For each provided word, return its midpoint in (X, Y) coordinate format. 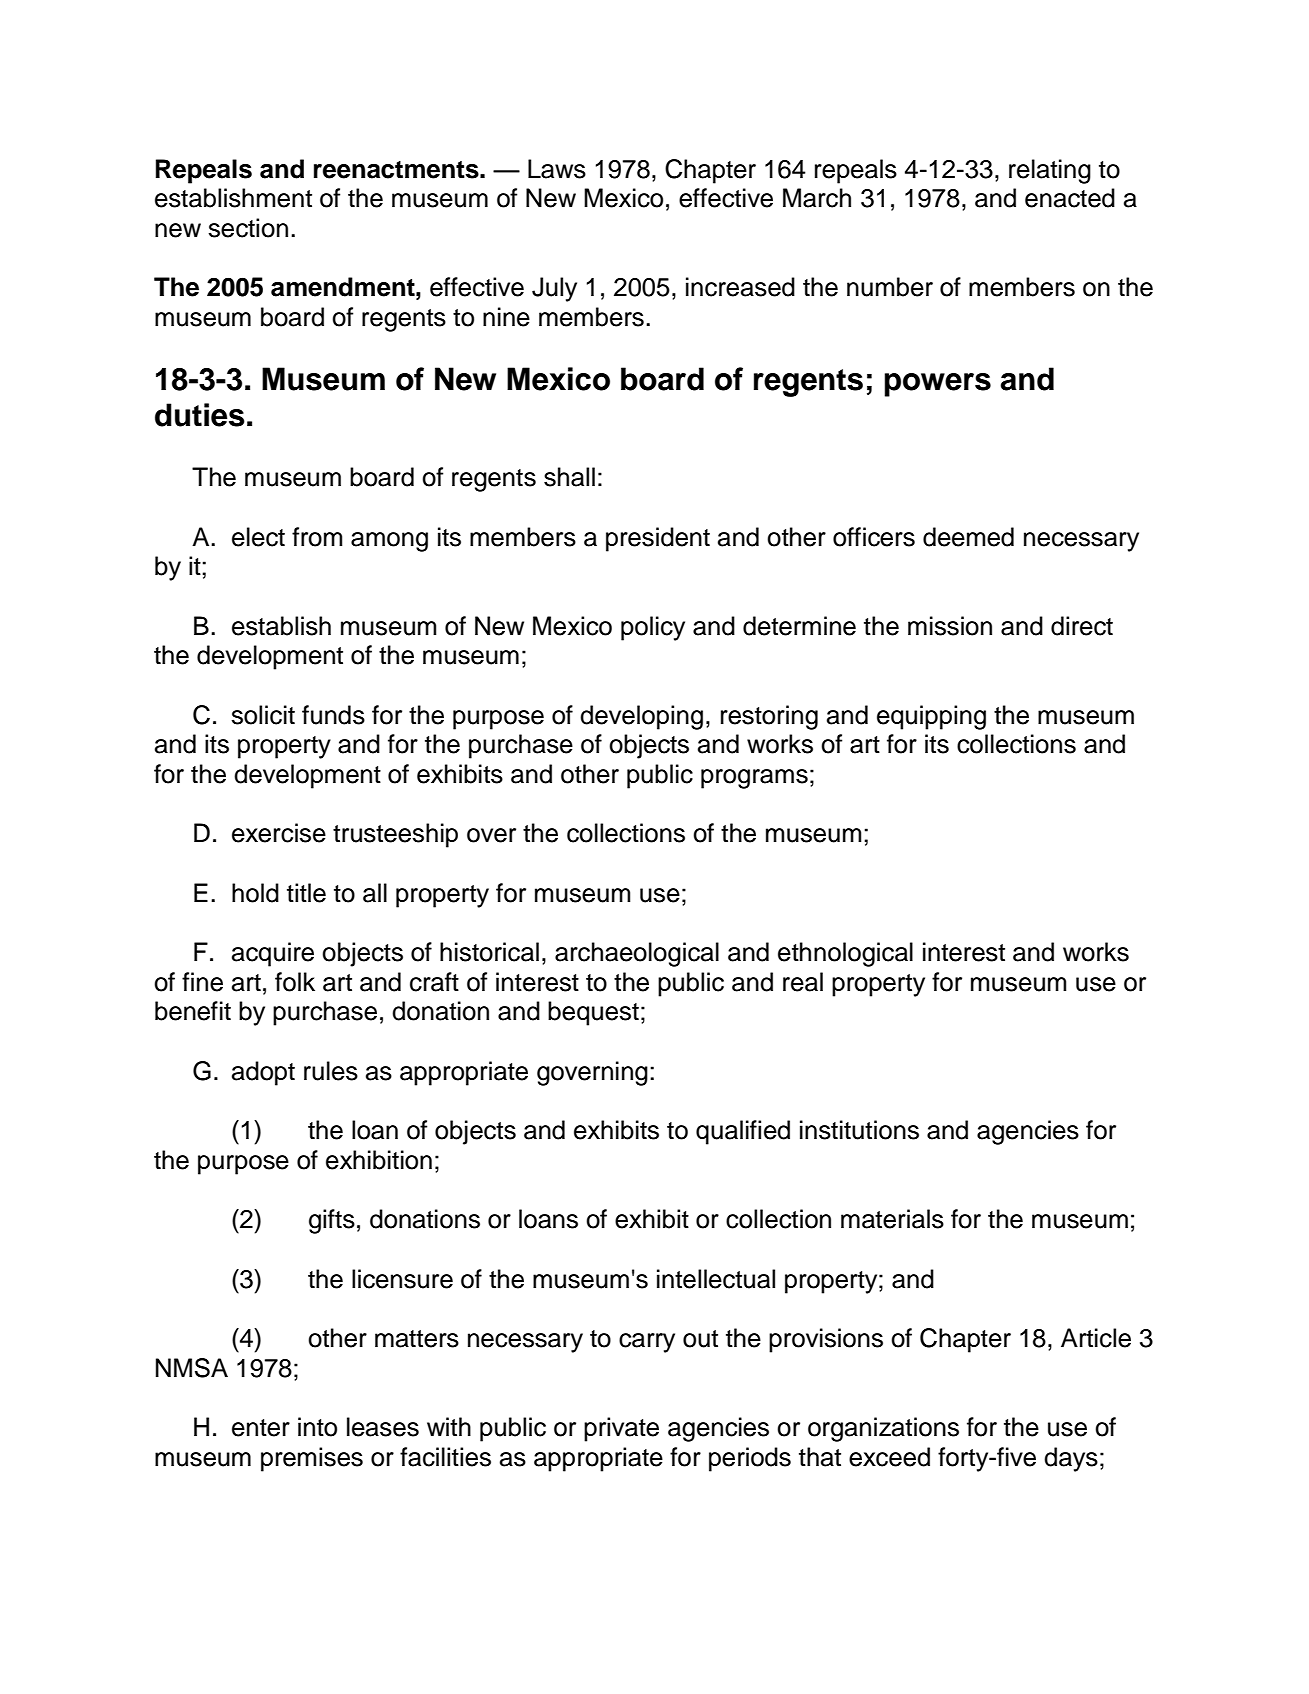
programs (754, 779)
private (621, 1429)
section (248, 228)
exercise (279, 833)
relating (1050, 171)
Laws (557, 169)
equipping (931, 717)
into (317, 1427)
